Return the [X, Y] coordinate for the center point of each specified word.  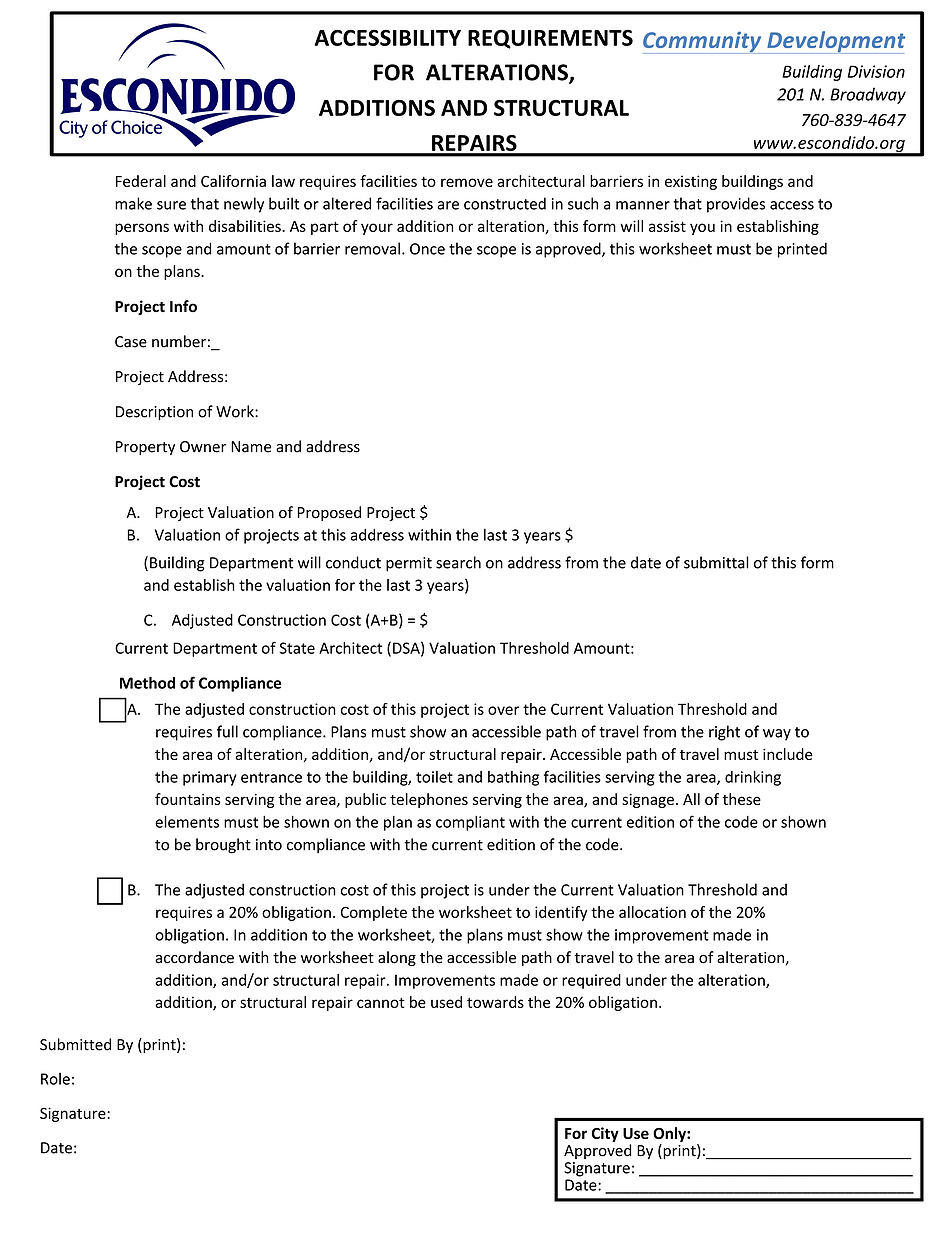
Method [147, 683]
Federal [141, 181]
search [458, 562]
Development [835, 42]
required [591, 981]
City [605, 1134]
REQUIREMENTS [550, 39]
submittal [716, 562]
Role [55, 1079]
